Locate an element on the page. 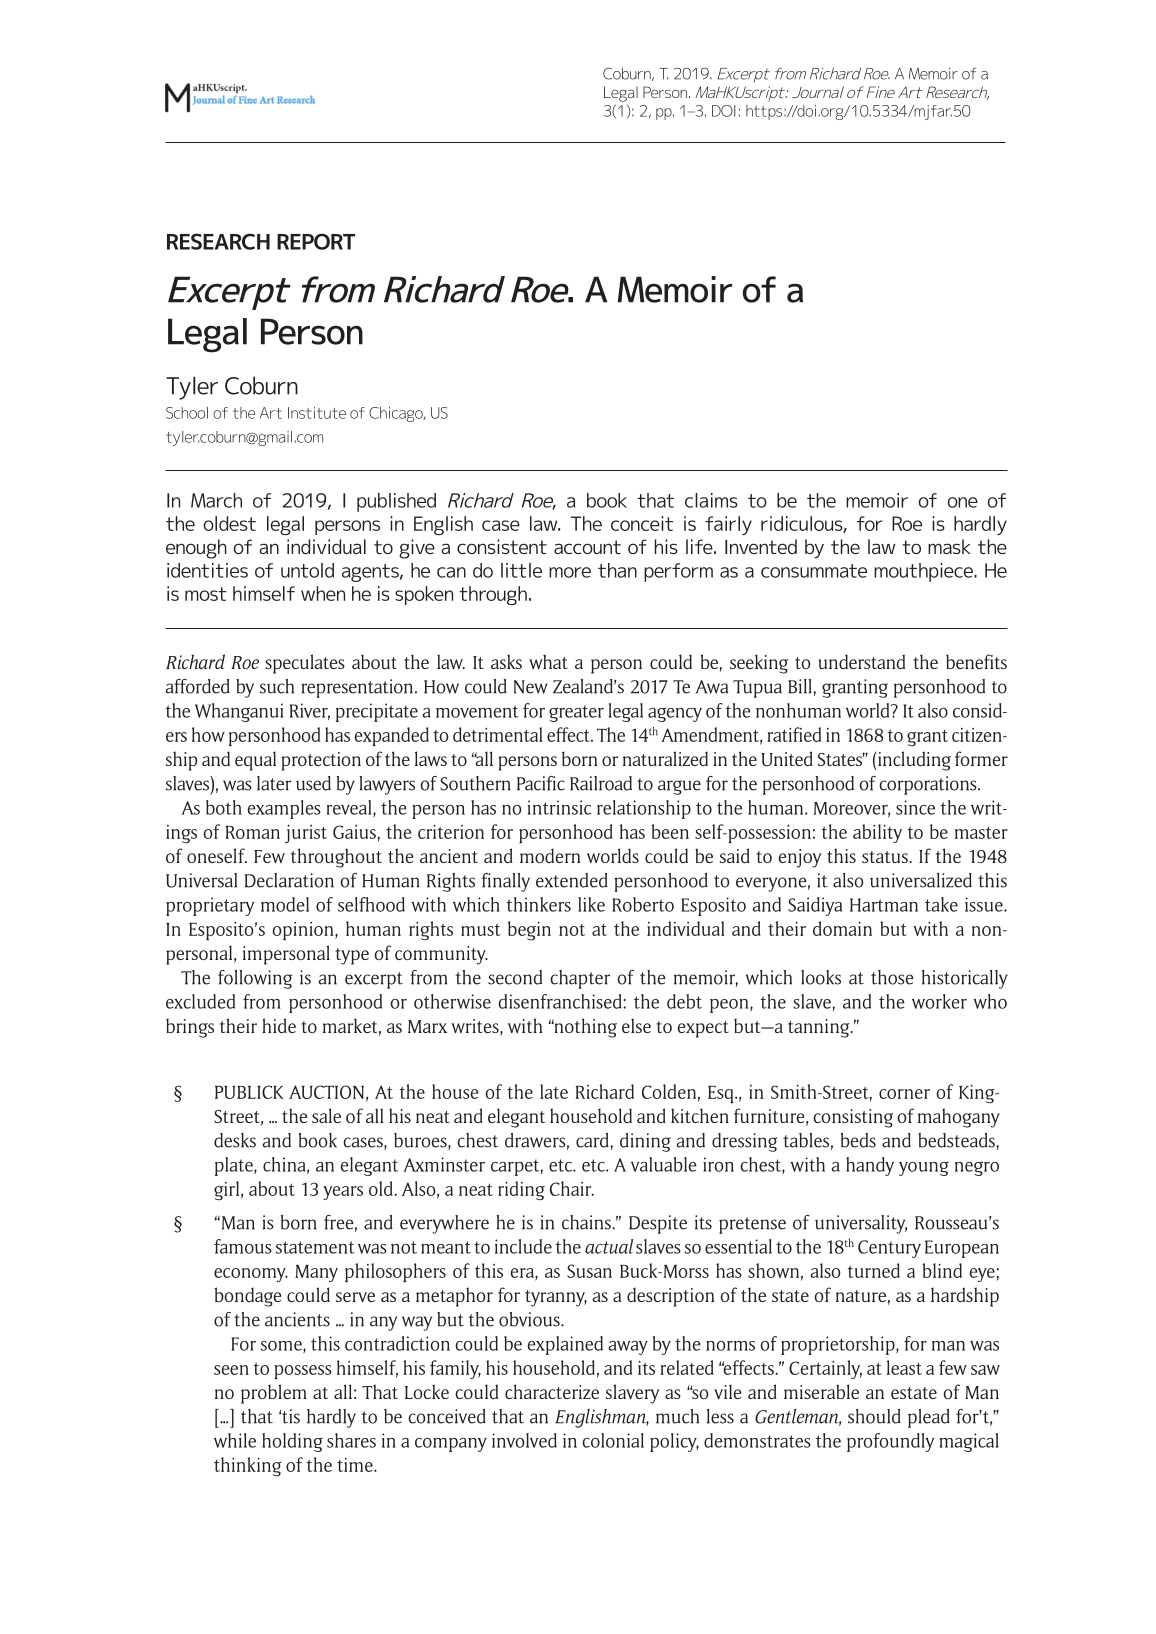 This page has height=1634, width=1156. holding is located at coordinates (292, 1442).
